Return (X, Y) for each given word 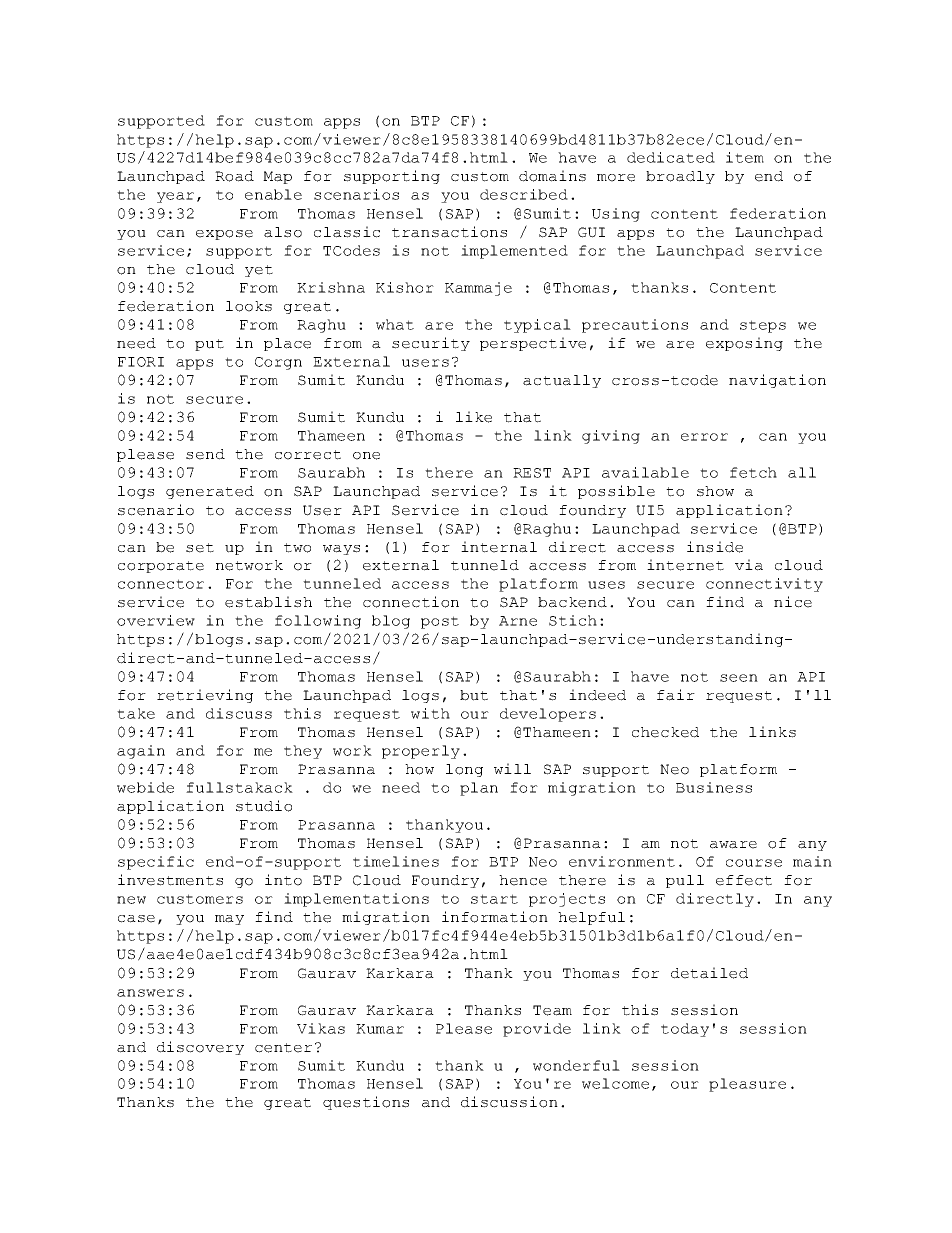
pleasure (747, 1085)
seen (739, 678)
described (524, 194)
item (745, 157)
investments (170, 880)
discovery (200, 1048)
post (440, 622)
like (474, 417)
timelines (396, 861)
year (175, 197)
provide (537, 1030)
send (205, 454)
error (704, 437)
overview (156, 620)
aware (733, 845)
